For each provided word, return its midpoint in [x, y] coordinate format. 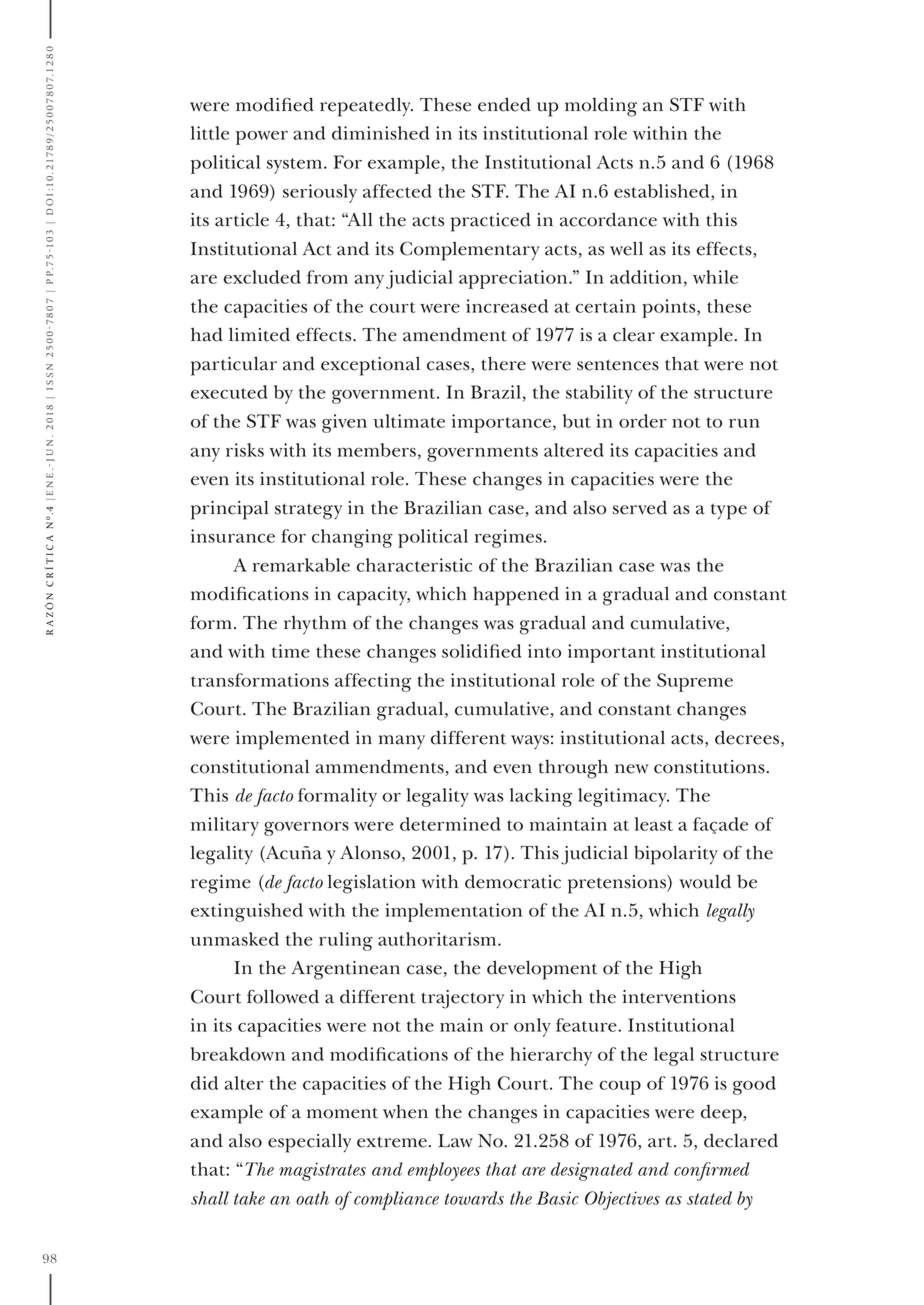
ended [504, 104]
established [663, 191]
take [249, 1198]
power [262, 138]
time [291, 651]
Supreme [695, 682]
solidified [481, 651]
